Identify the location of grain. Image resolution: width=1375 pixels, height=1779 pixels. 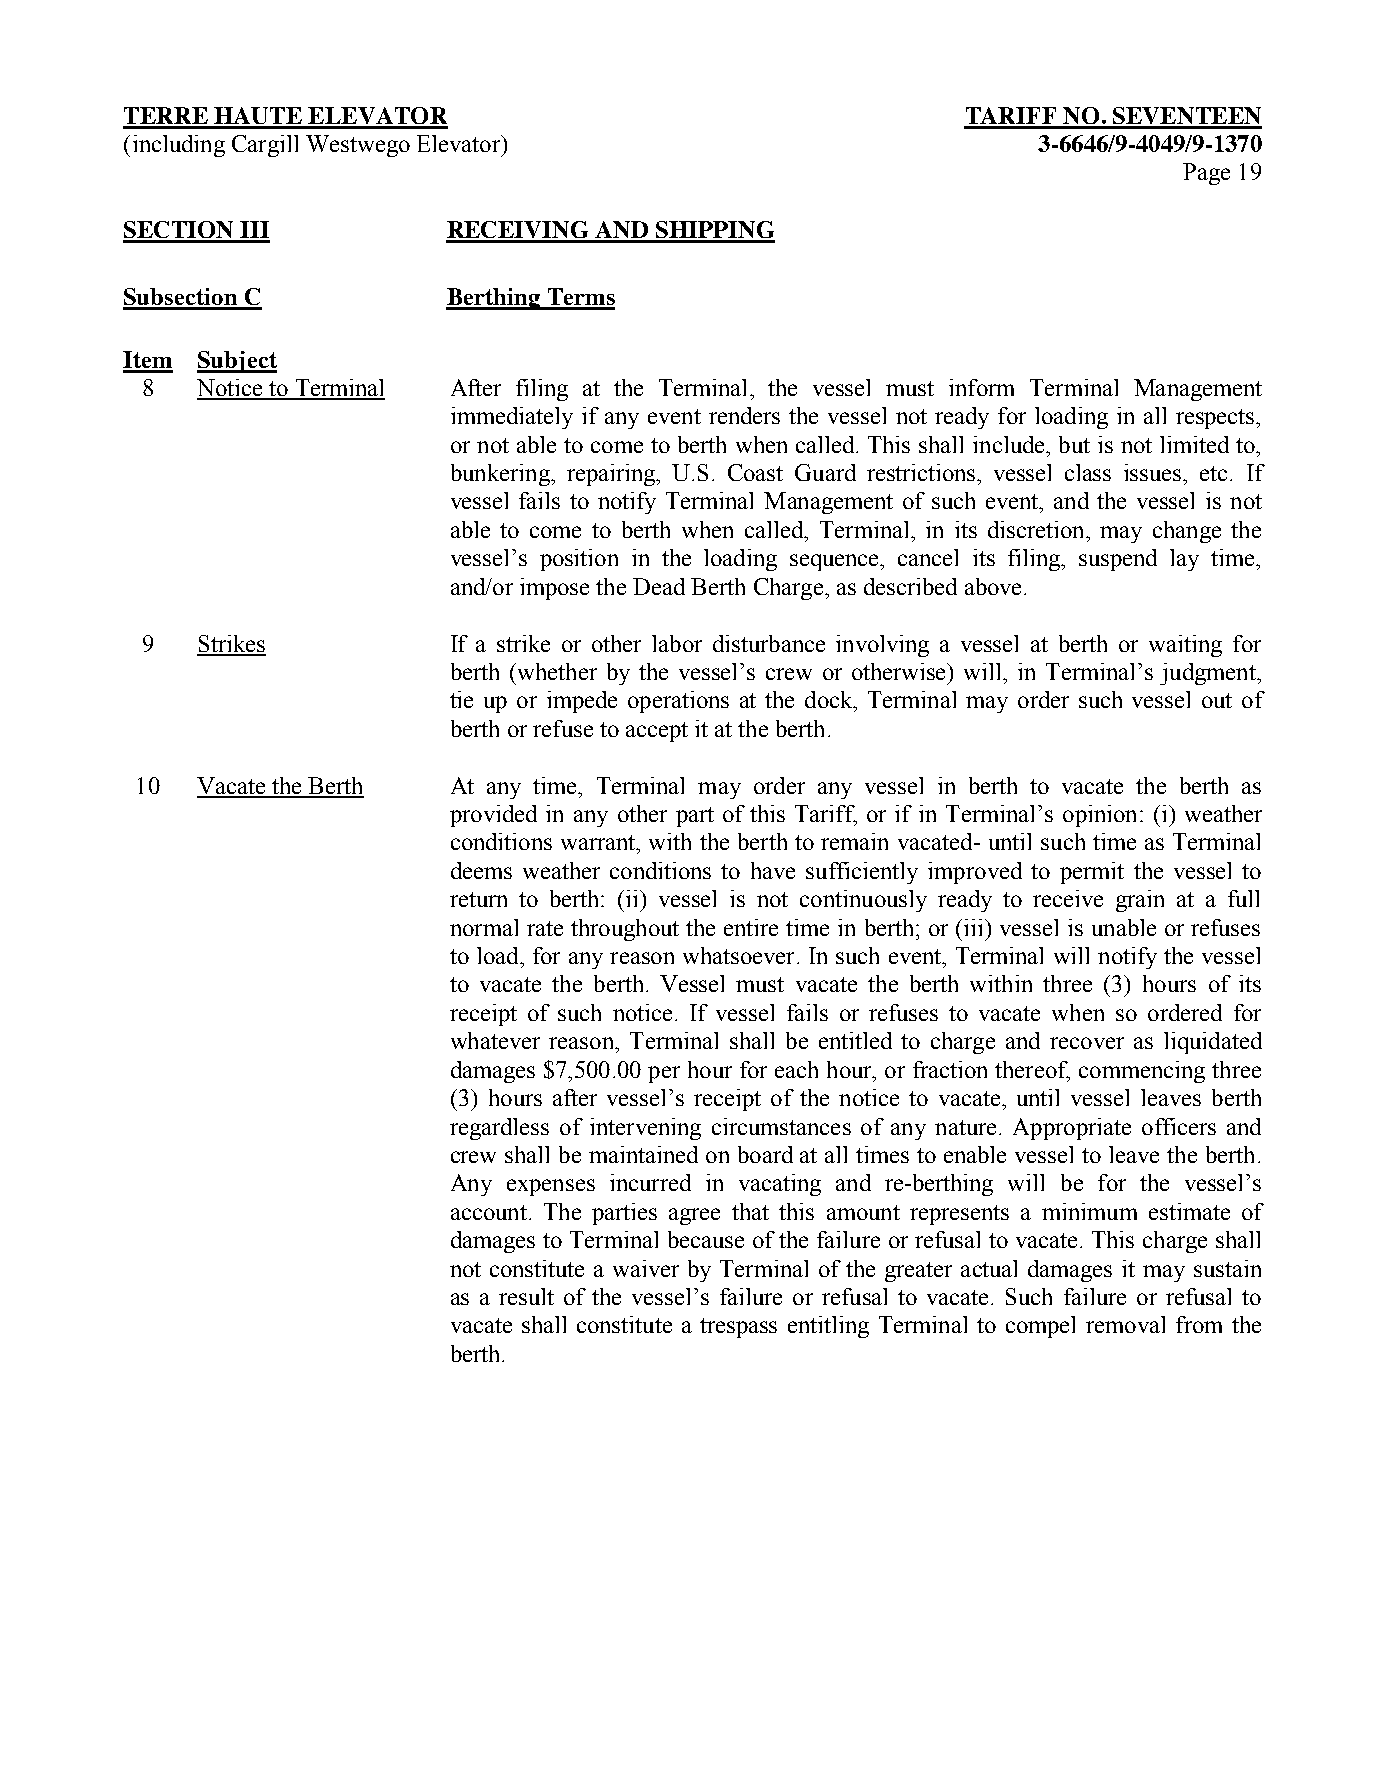
(1140, 901).
